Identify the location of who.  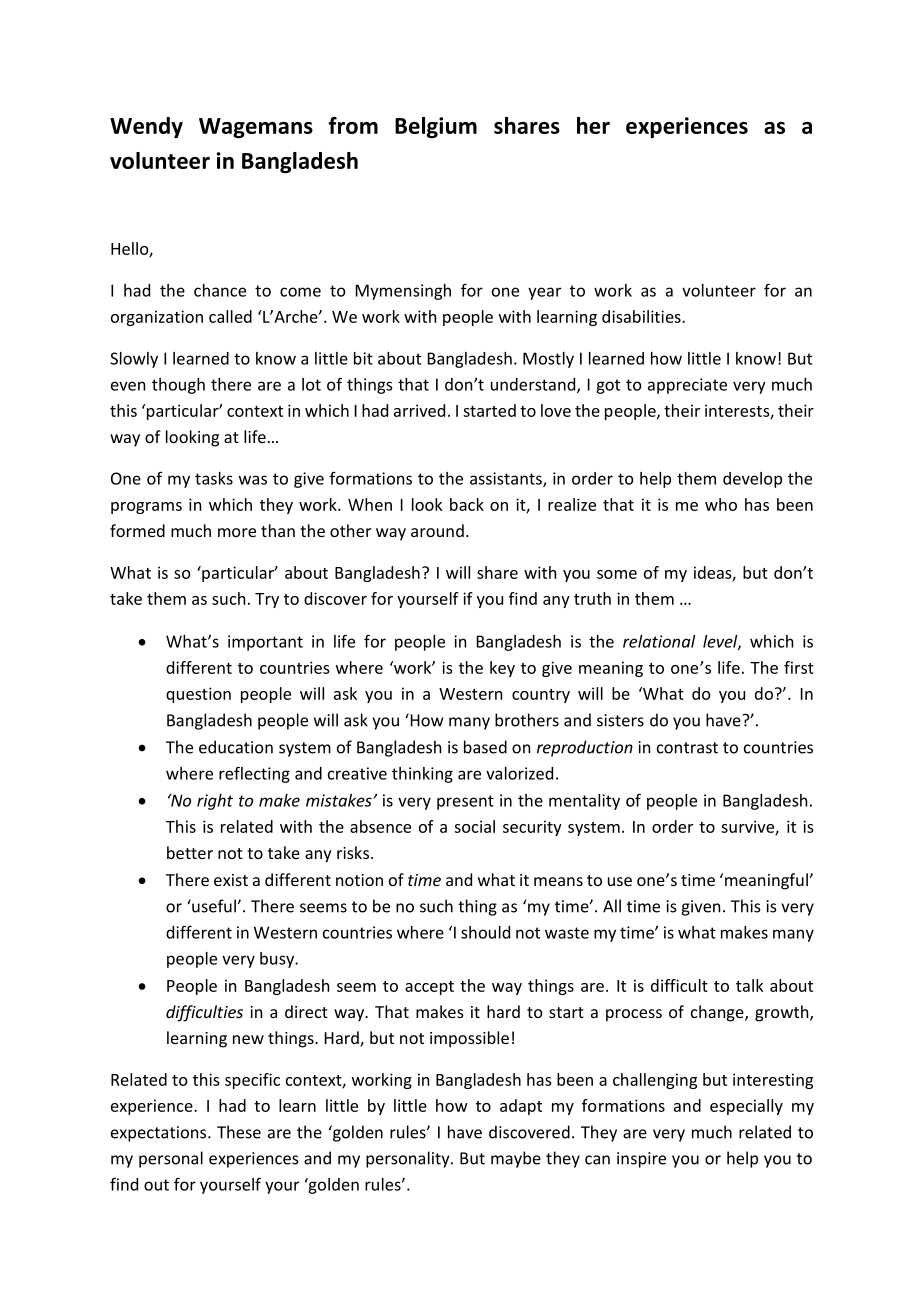
(721, 504).
